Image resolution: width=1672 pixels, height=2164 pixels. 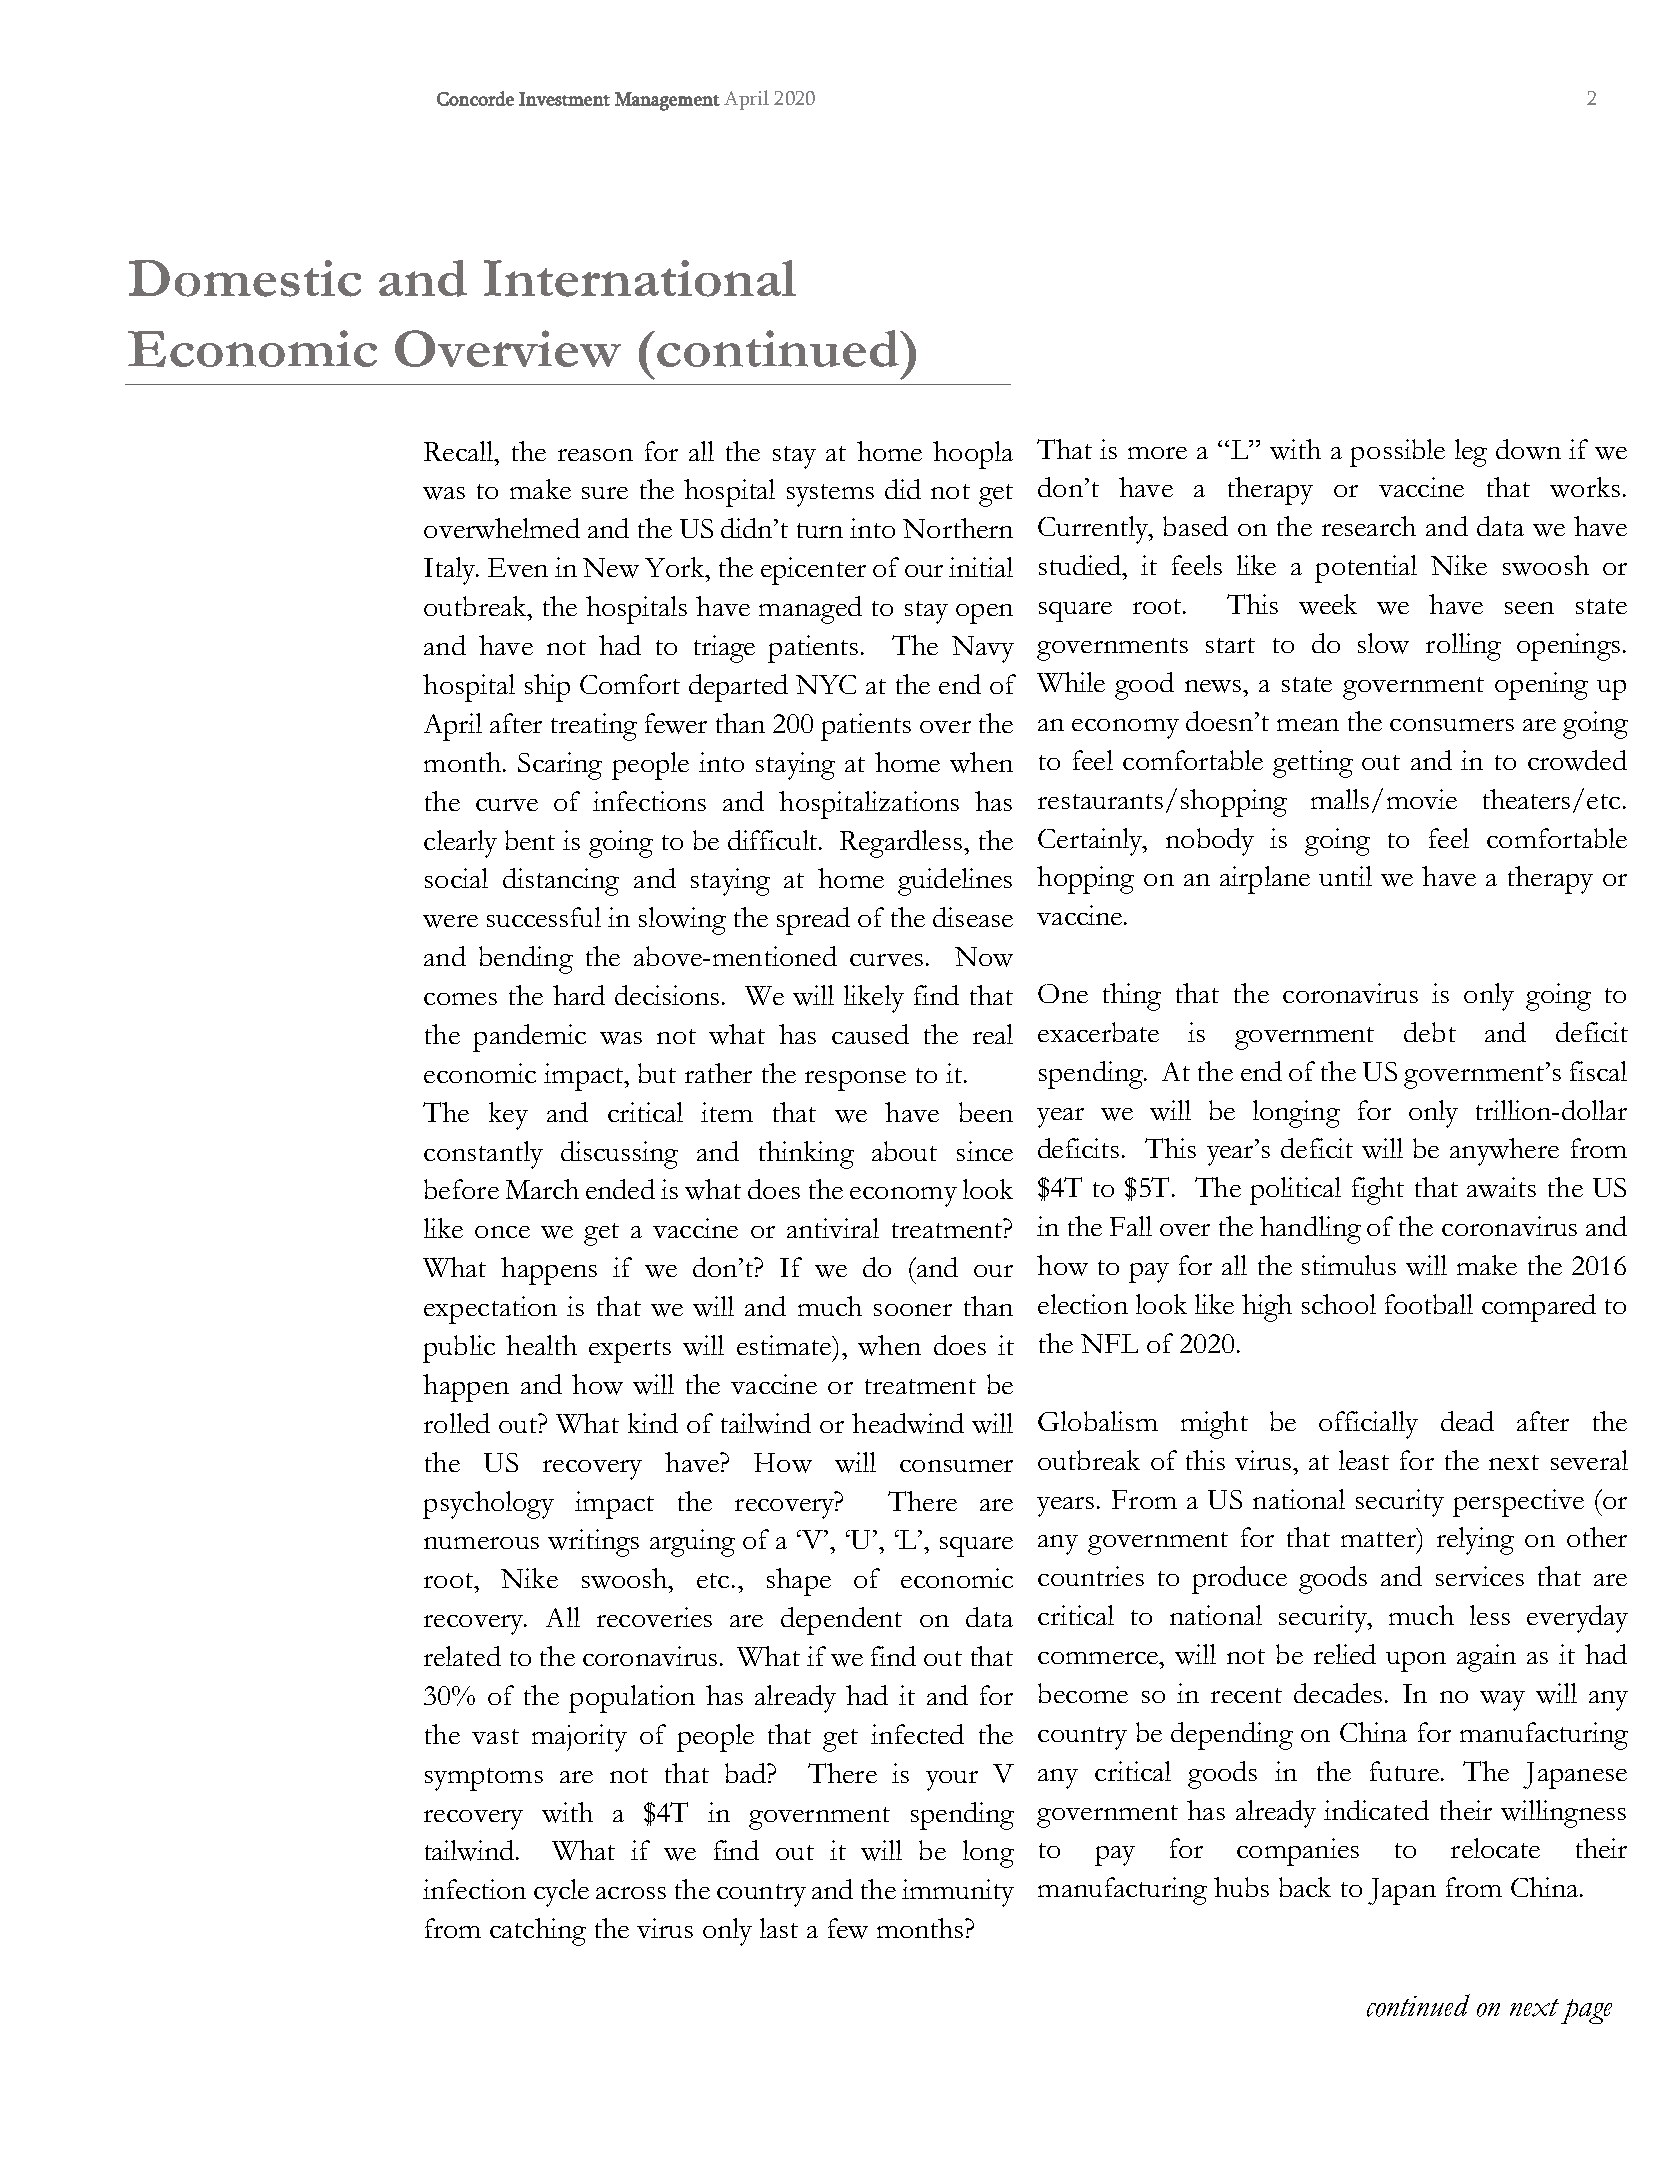 What do you see at coordinates (958, 1893) in the image?
I see `immunity` at bounding box center [958, 1893].
